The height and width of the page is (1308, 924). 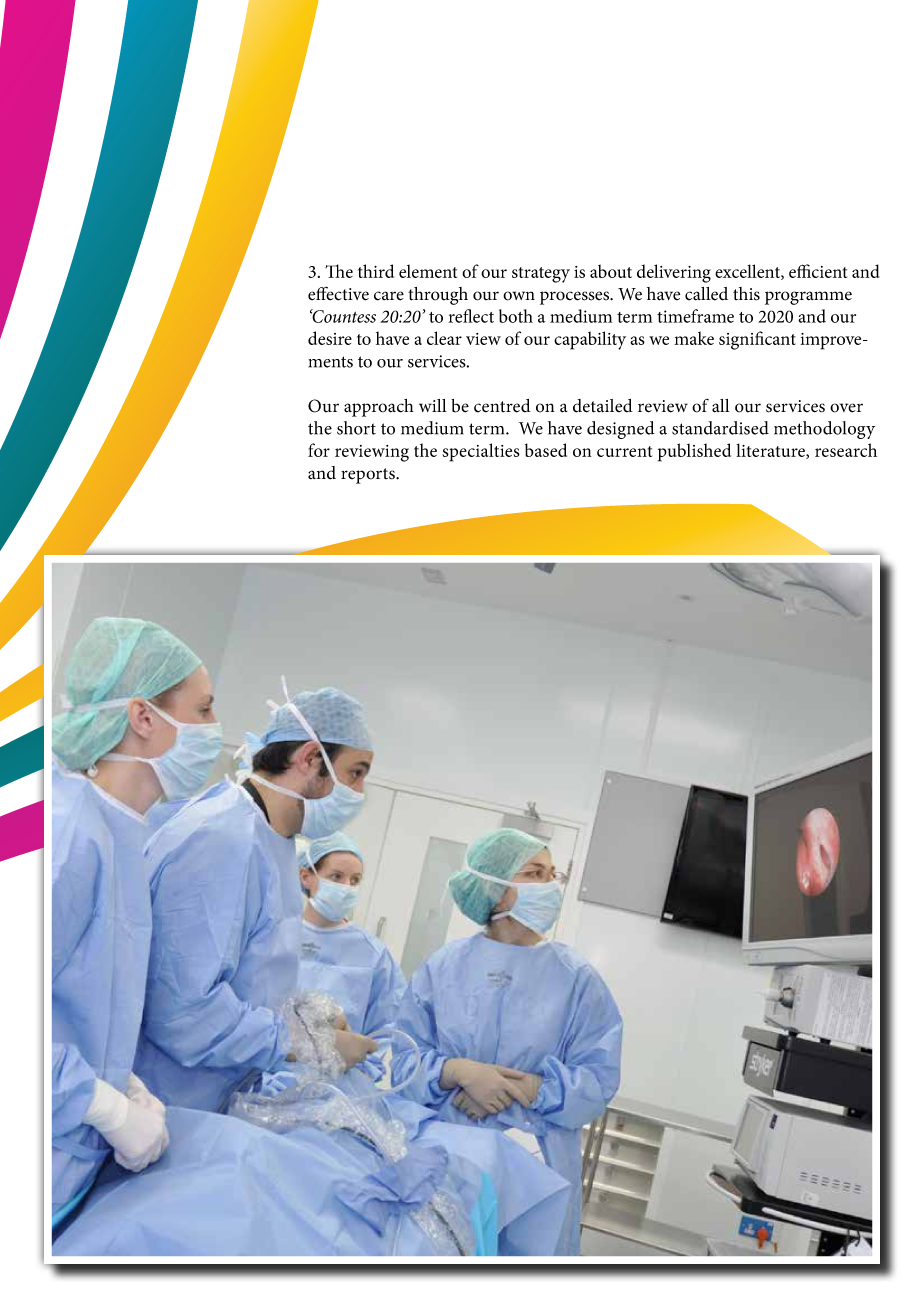 What do you see at coordinates (330, 338) in the page?
I see `desire` at bounding box center [330, 338].
